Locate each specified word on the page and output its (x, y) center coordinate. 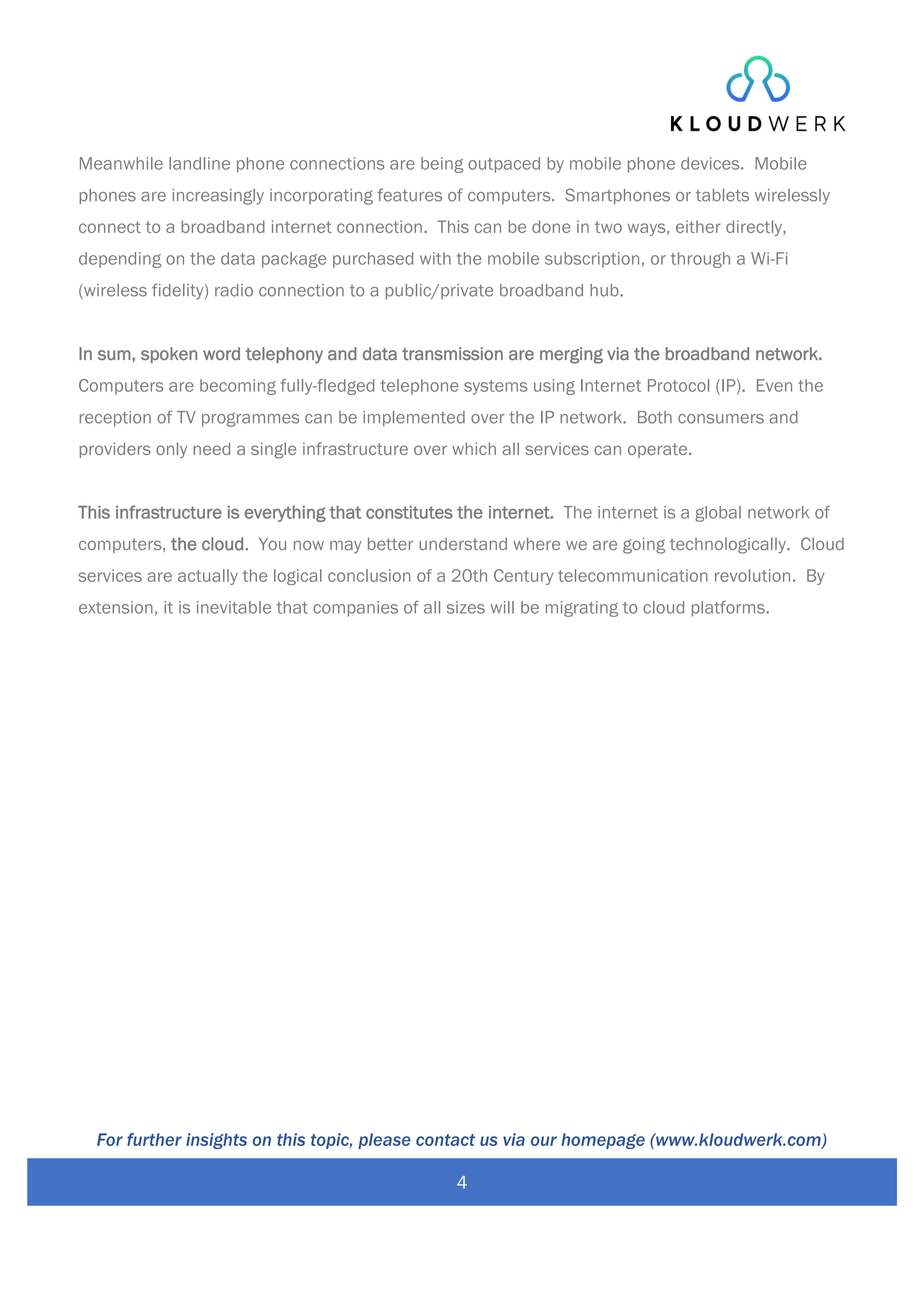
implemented (414, 418)
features (409, 195)
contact (445, 1140)
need (211, 448)
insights (216, 1141)
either (698, 226)
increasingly (218, 197)
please (384, 1141)
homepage (603, 1141)
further (154, 1139)
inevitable (234, 607)
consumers (721, 419)
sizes (466, 607)
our (544, 1141)
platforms (729, 609)
